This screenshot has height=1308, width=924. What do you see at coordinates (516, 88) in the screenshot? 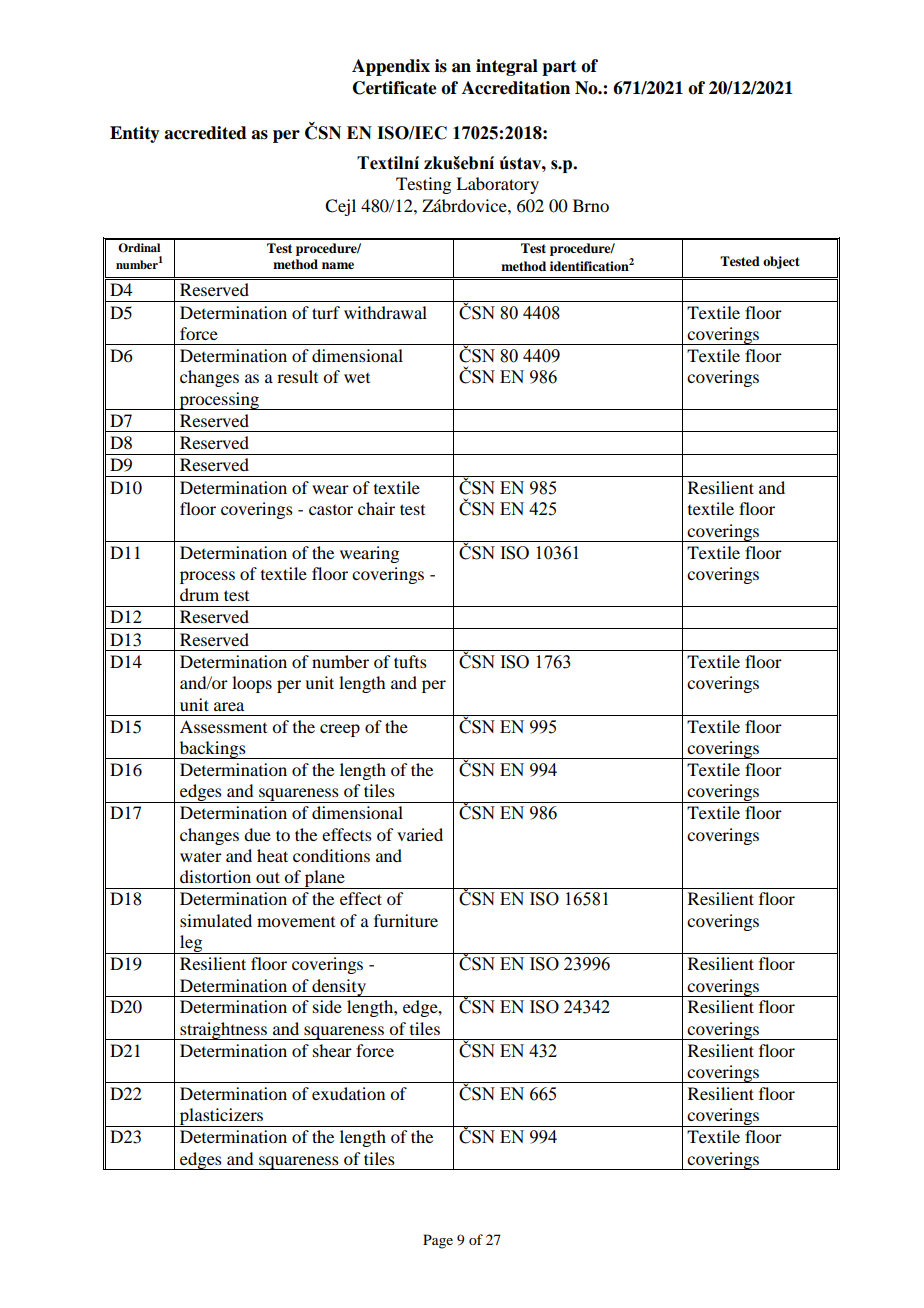
I see `Accreditation` at bounding box center [516, 88].
